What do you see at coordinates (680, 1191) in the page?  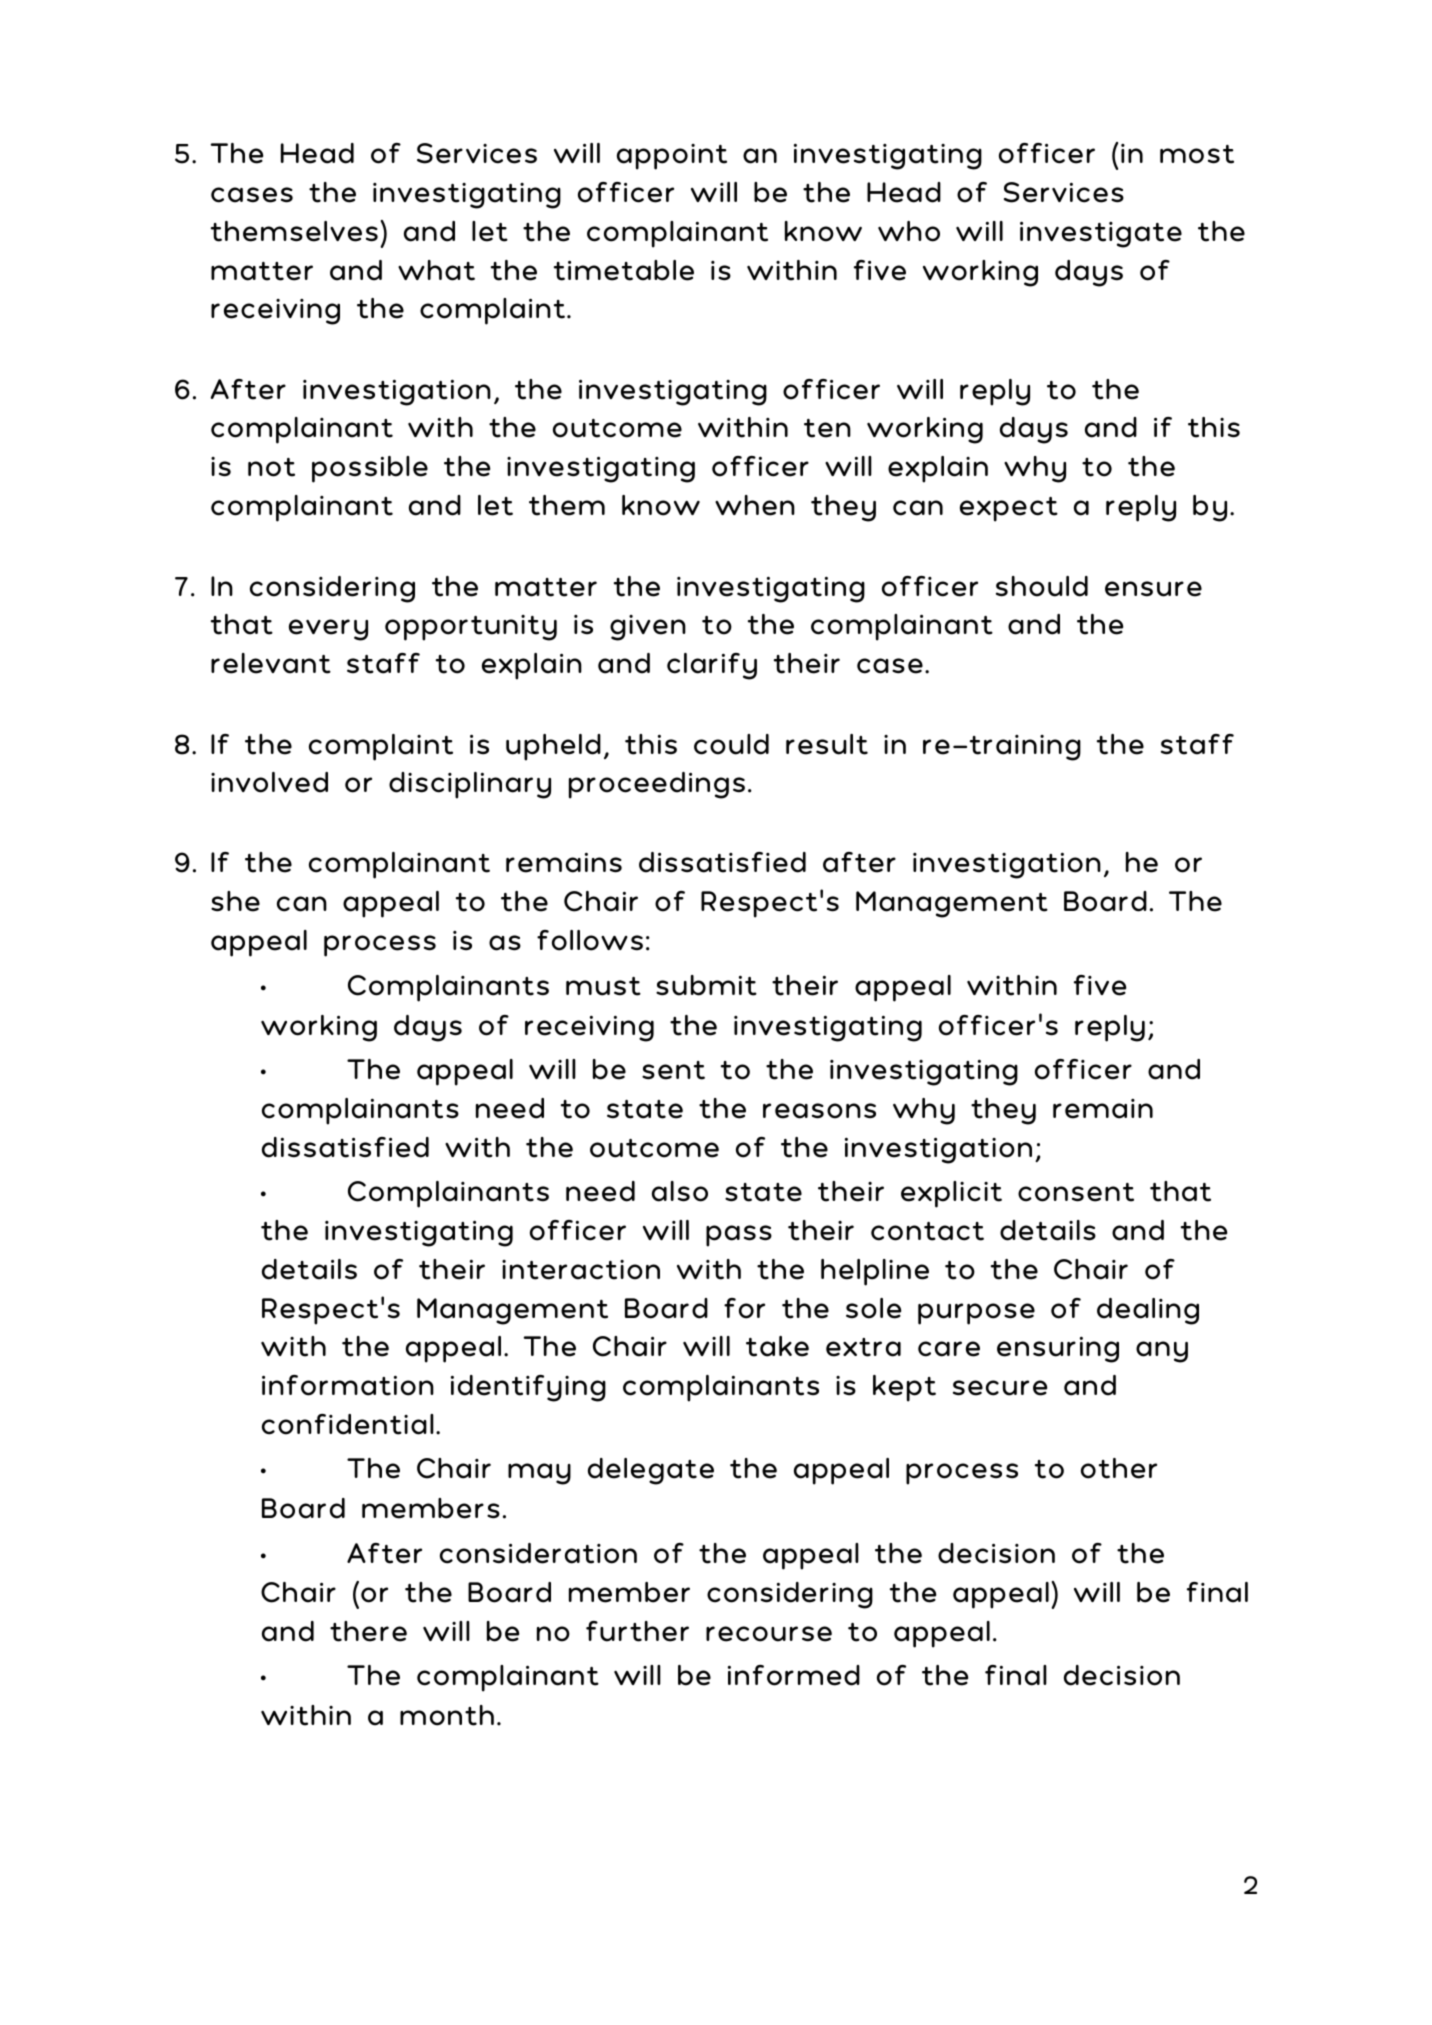 I see `also` at bounding box center [680, 1191].
